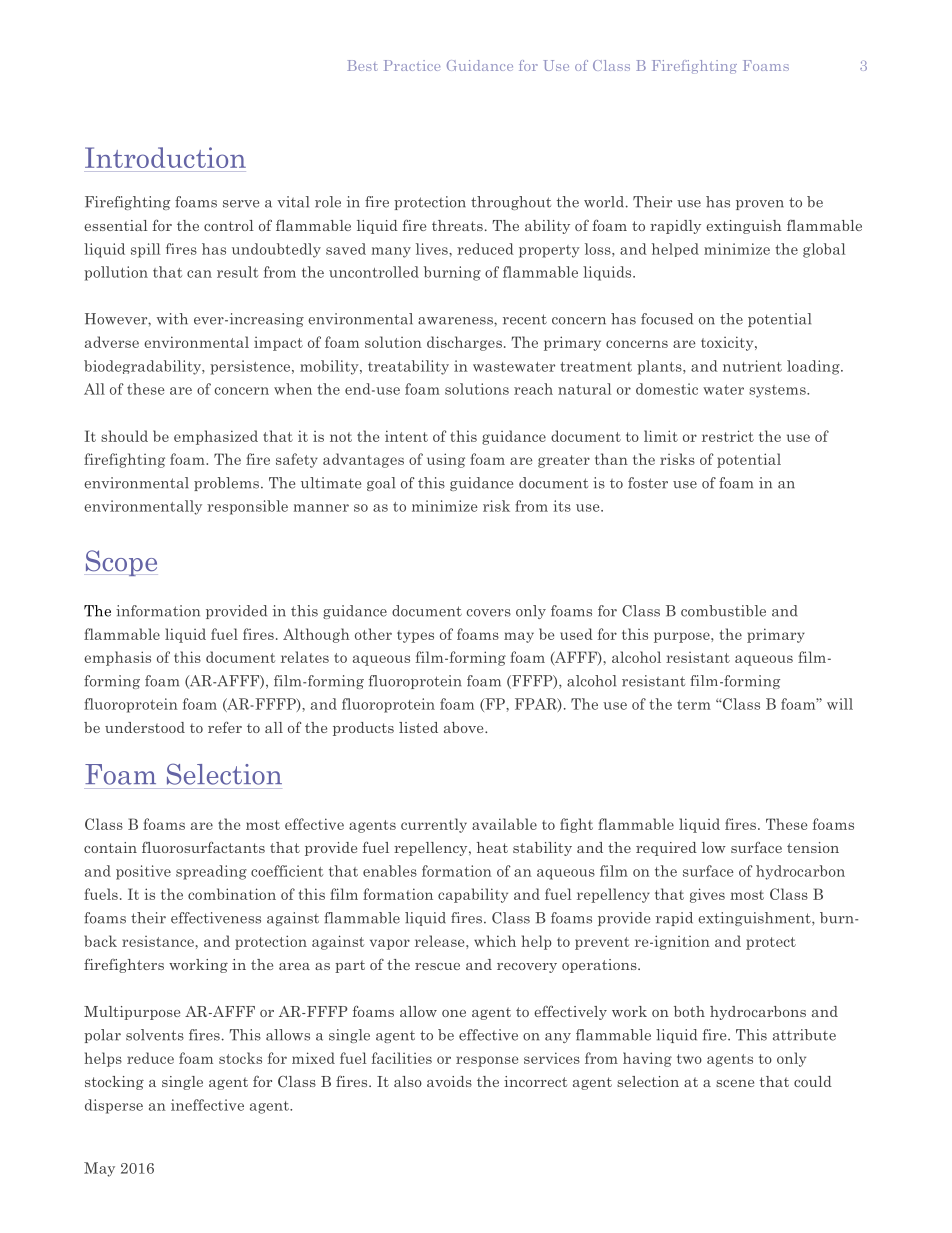 The image size is (952, 1233). What do you see at coordinates (735, 1083) in the document?
I see `scene` at bounding box center [735, 1083].
